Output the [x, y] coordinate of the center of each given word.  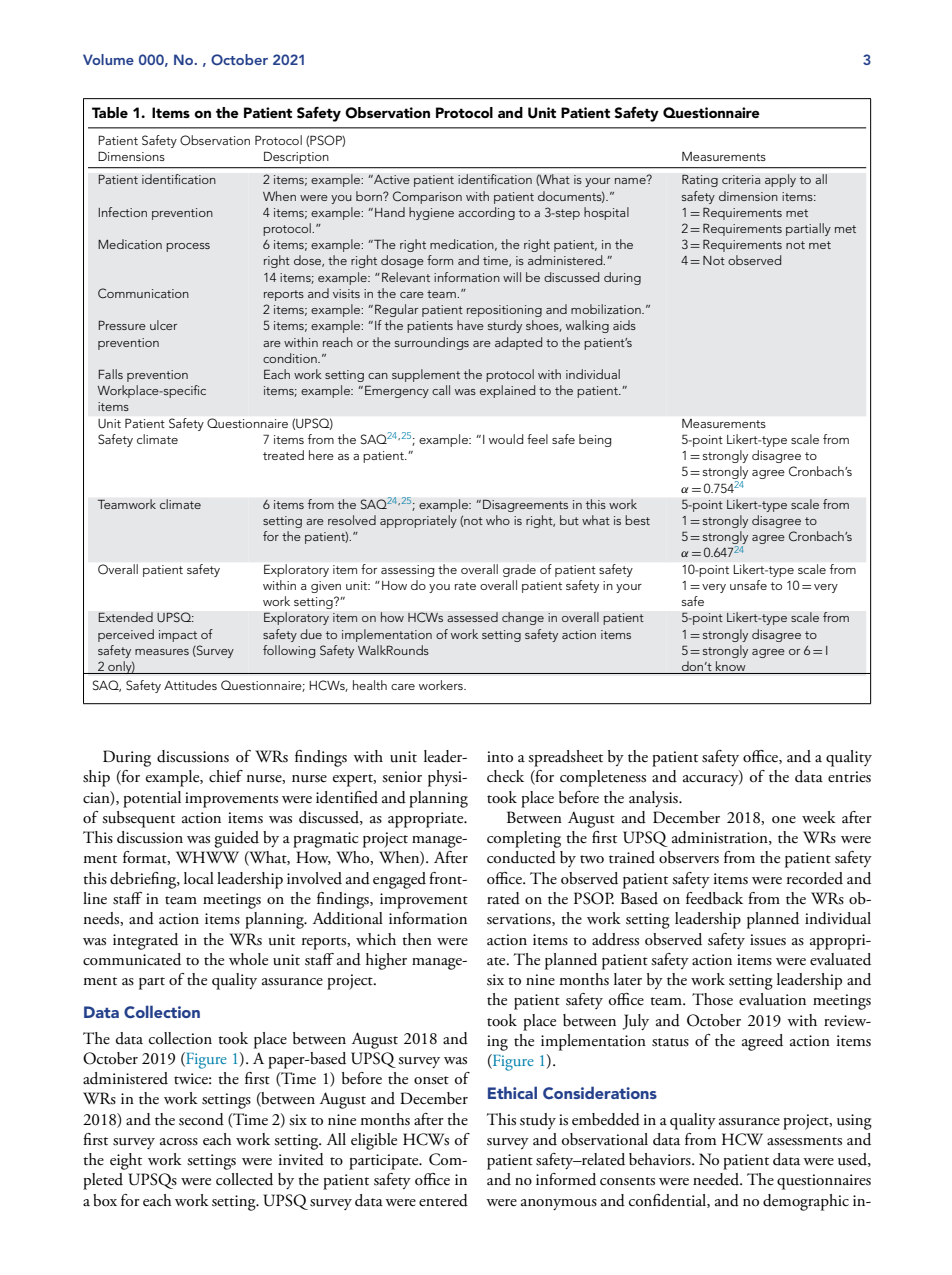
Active [391, 179]
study [538, 1121]
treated [283, 455]
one [784, 820]
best [637, 520]
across [179, 1142]
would [506, 439]
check [505, 776]
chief [226, 776]
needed [717, 1179]
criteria [741, 179]
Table [110, 112]
